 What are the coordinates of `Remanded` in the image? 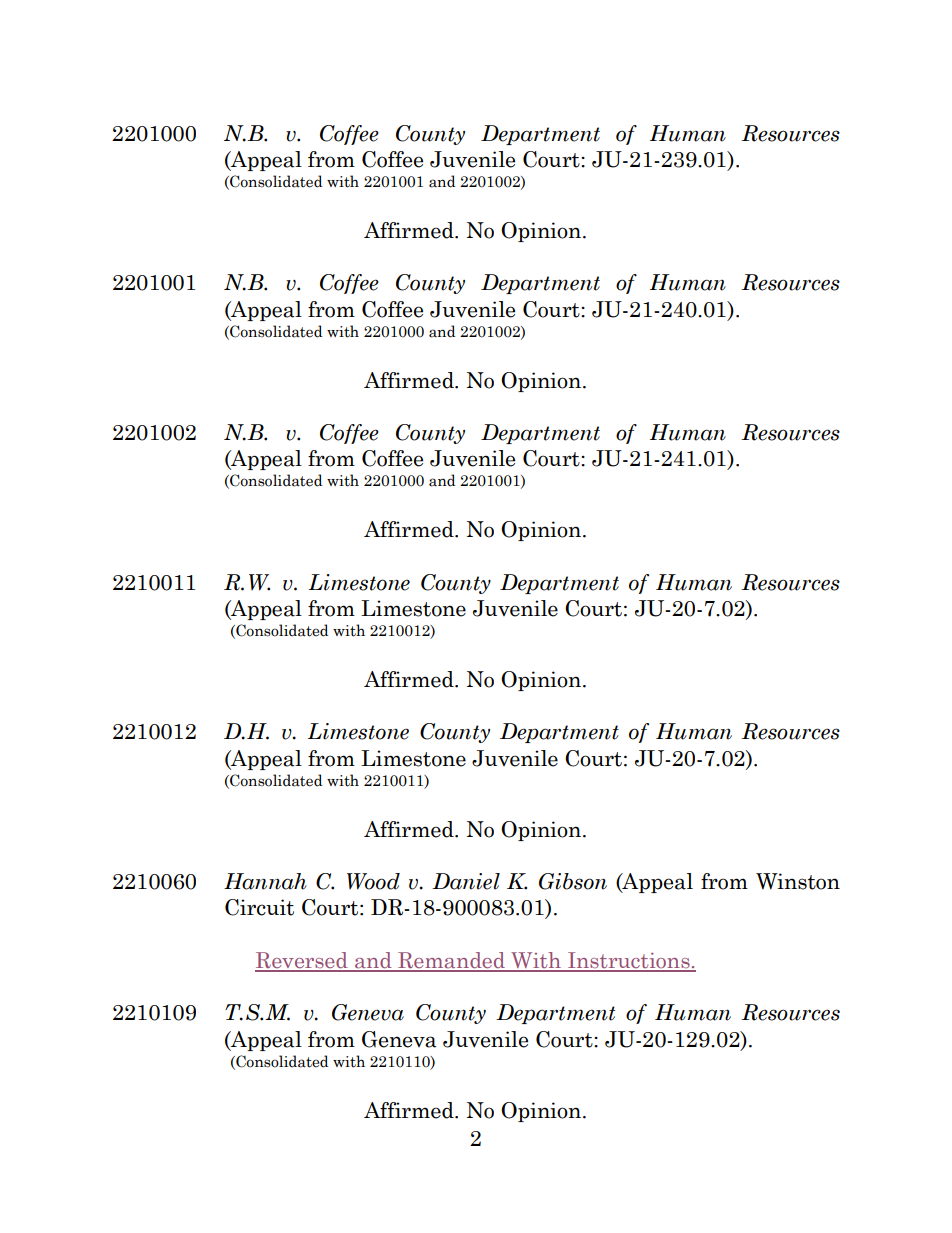 It's located at (451, 961).
